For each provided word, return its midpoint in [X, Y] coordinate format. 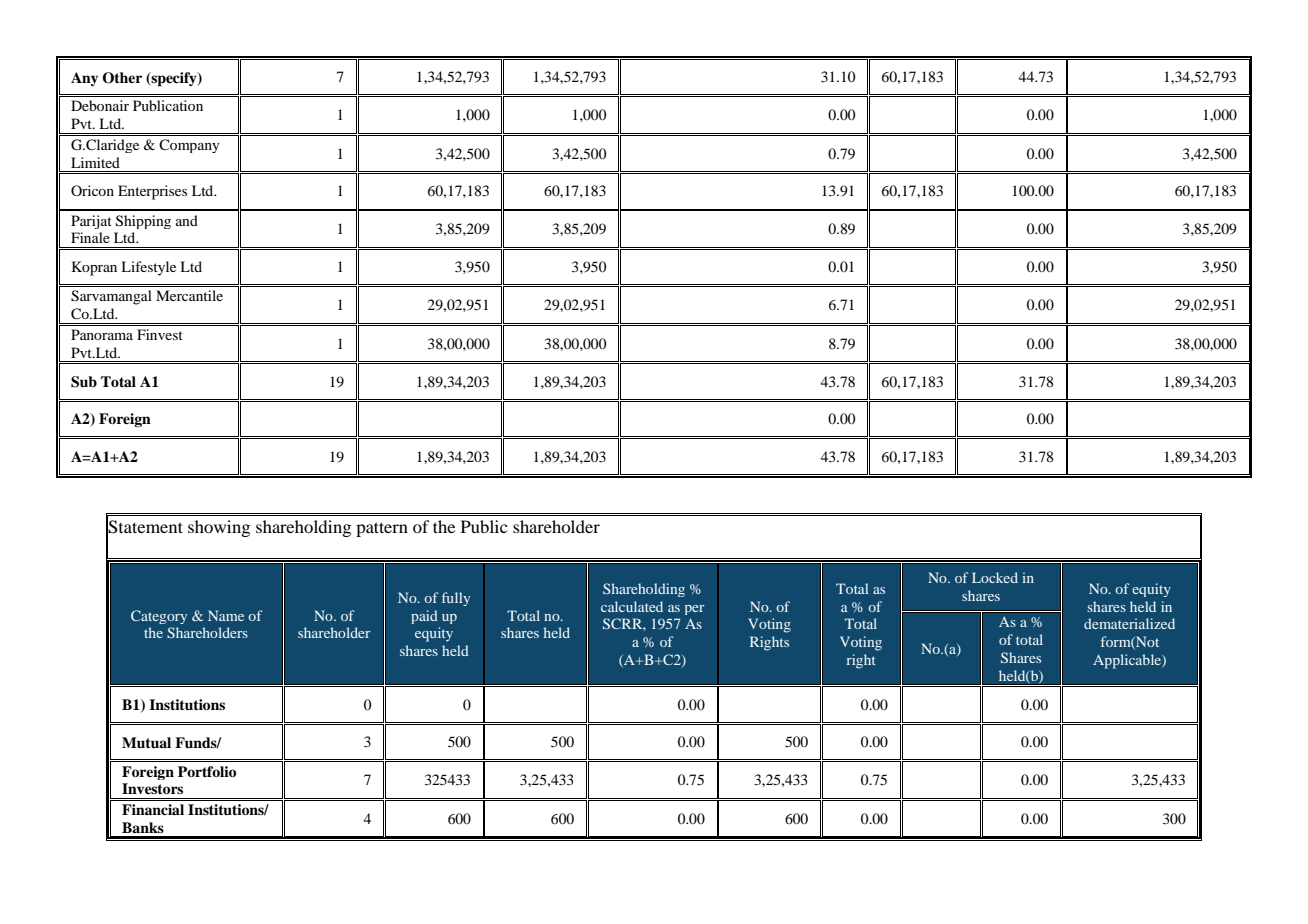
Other [122, 78]
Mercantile [189, 295]
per [694, 610]
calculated [632, 606]
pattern [382, 529]
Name [226, 615]
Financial [153, 809]
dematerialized [1129, 623]
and [187, 220]
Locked [995, 577]
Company [189, 146]
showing [219, 528]
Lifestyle [148, 268]
